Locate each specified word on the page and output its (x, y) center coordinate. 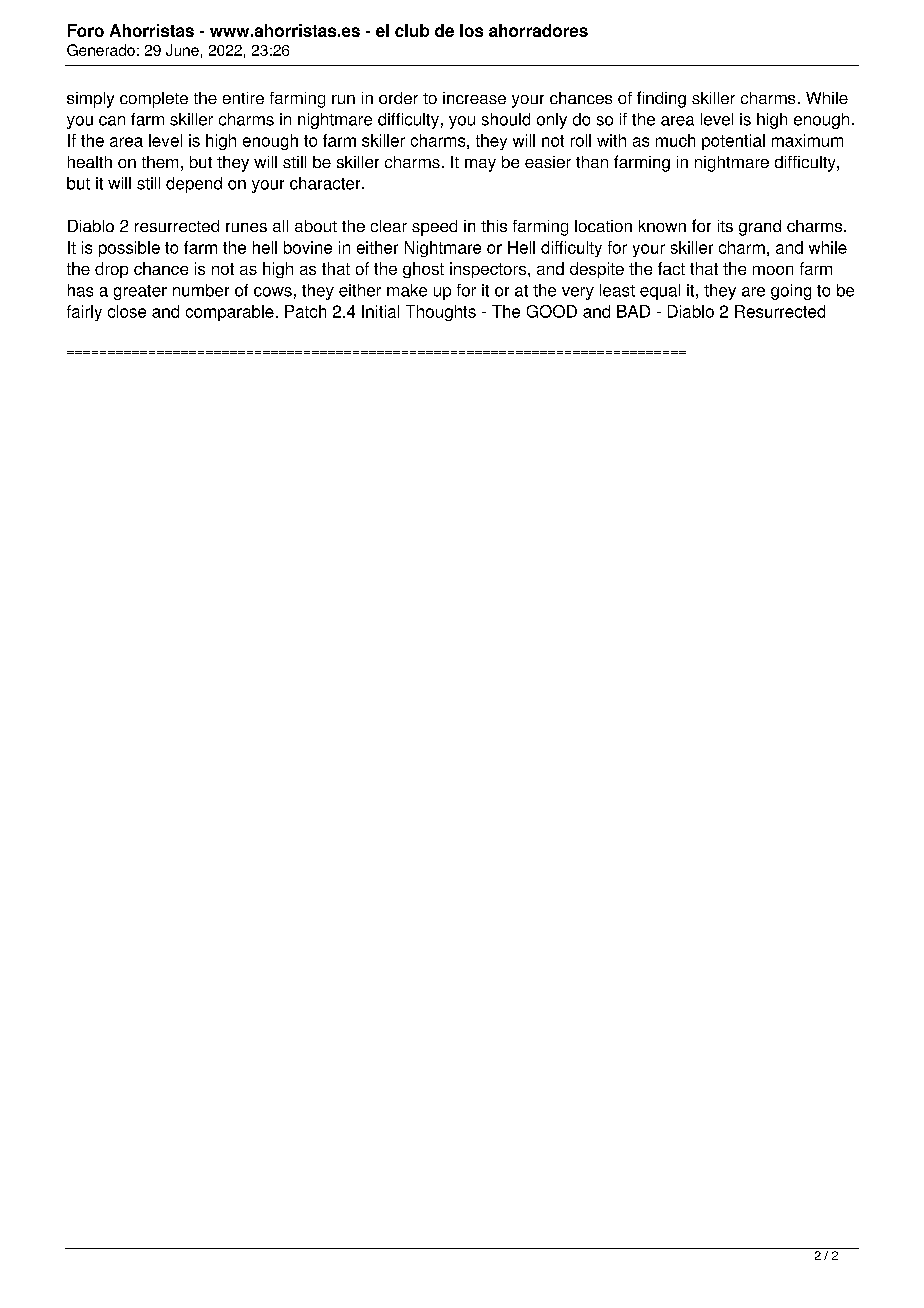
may (480, 165)
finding (661, 99)
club (412, 30)
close (127, 311)
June (182, 50)
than (592, 162)
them (160, 162)
